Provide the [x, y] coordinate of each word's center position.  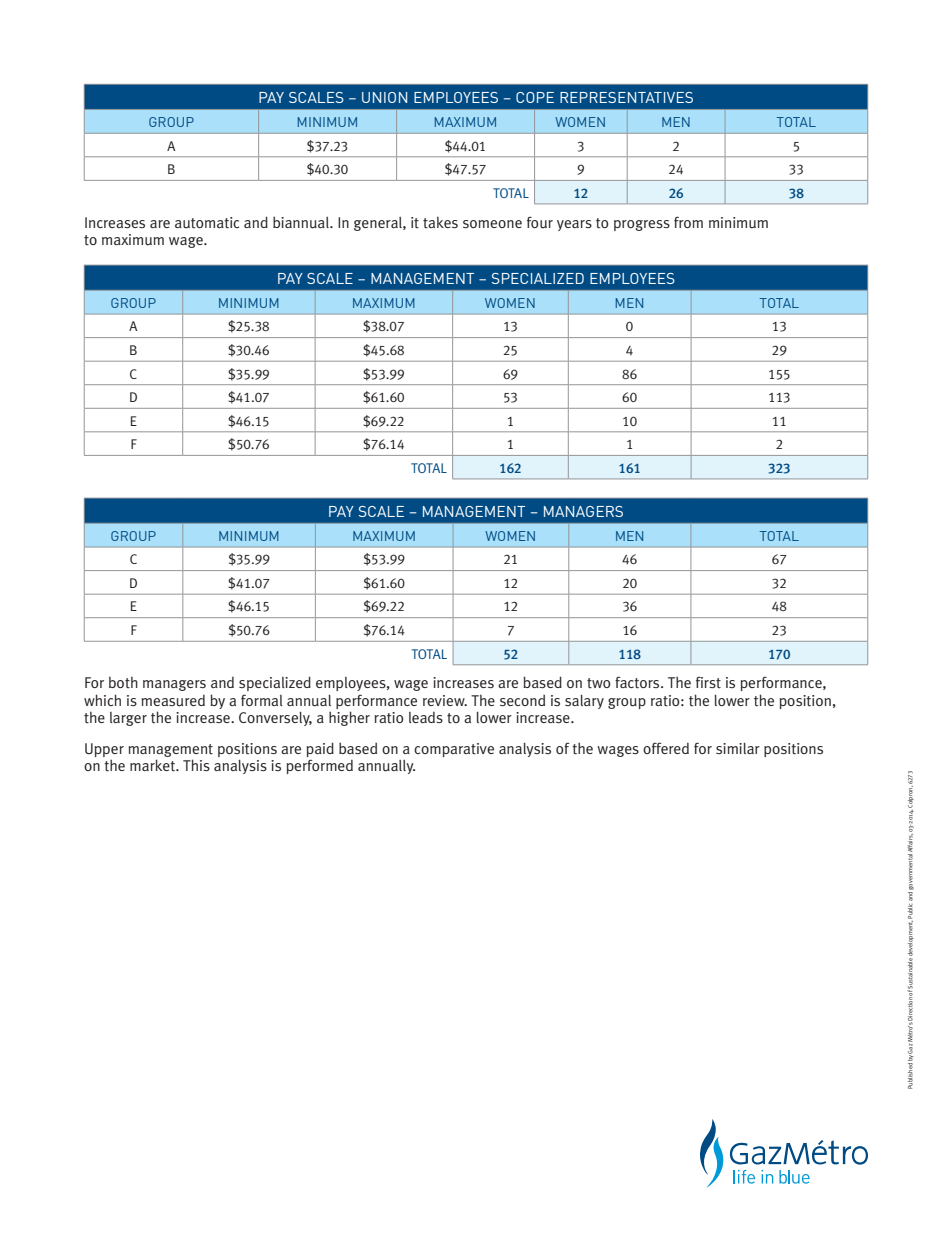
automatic [207, 223]
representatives [626, 97]
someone [492, 224]
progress [642, 225]
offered [666, 748]
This [196, 765]
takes [440, 222]
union [384, 97]
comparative [454, 750]
